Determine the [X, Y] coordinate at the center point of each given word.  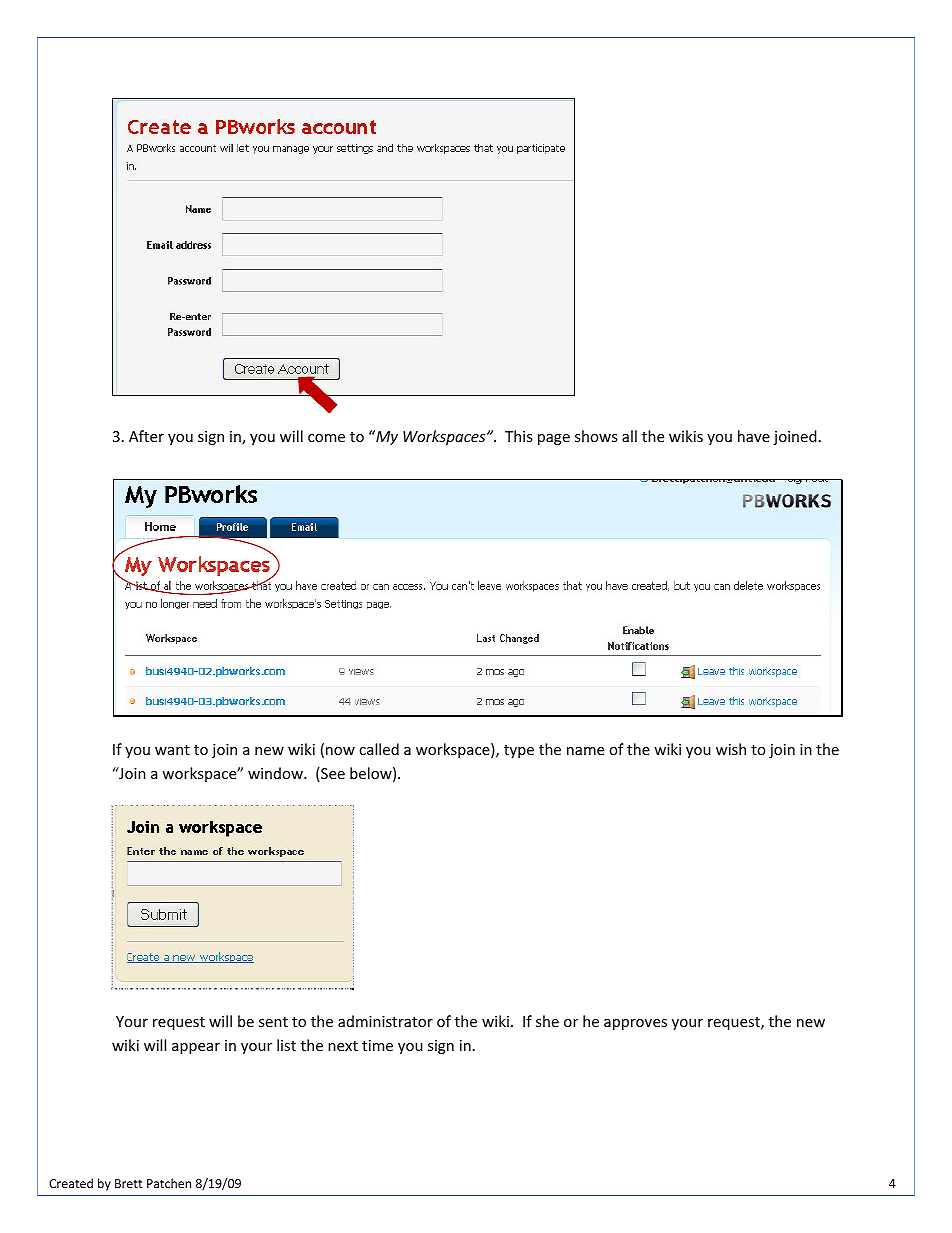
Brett [129, 1183]
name [585, 751]
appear [196, 1048]
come [326, 438]
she [547, 1021]
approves [635, 1024]
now [340, 751]
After [146, 436]
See [332, 774]
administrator [385, 1021]
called [379, 749]
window [276, 773]
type [519, 751]
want [172, 750]
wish [731, 749]
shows [596, 436]
